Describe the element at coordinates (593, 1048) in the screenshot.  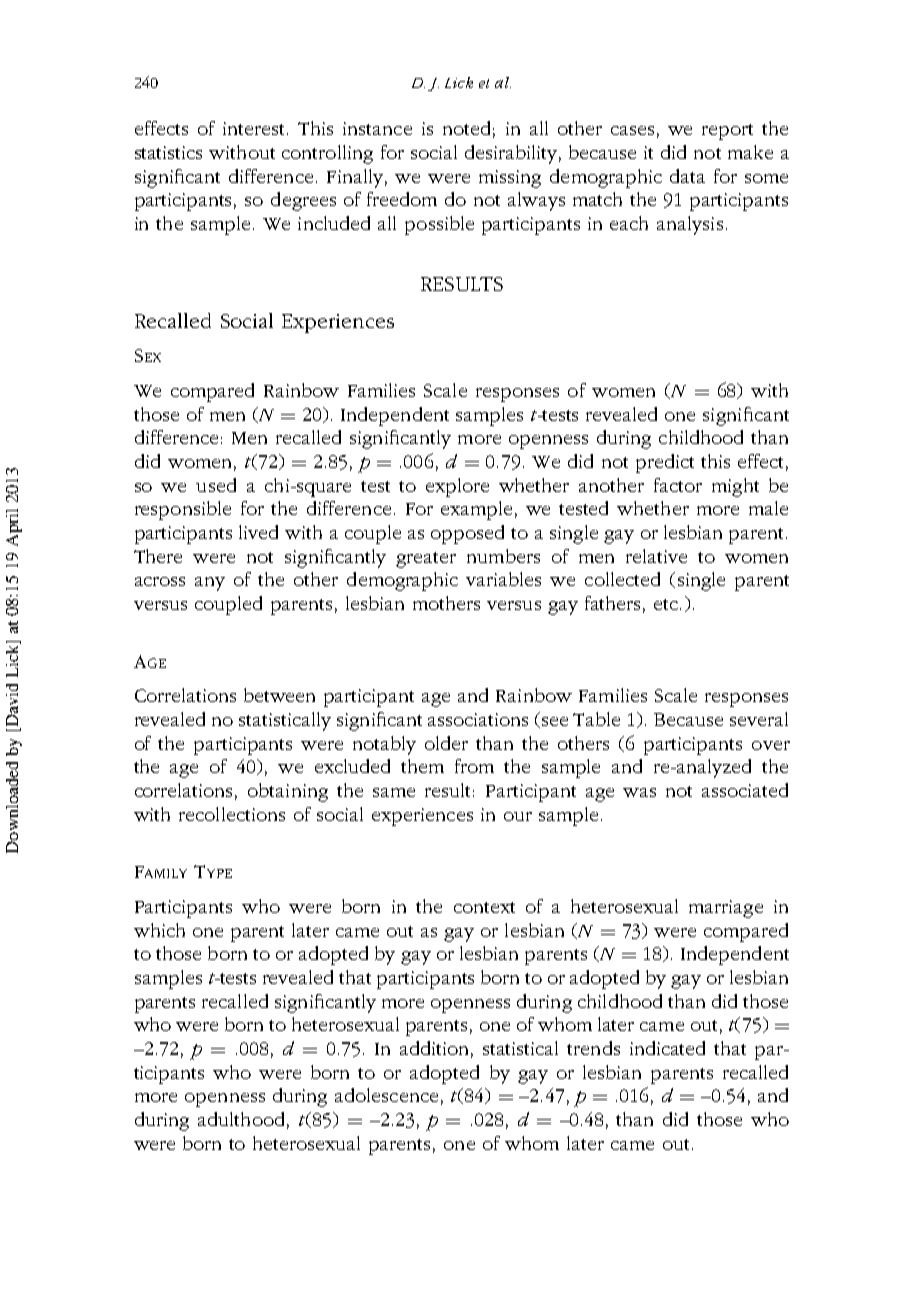
I see `trends` at that location.
